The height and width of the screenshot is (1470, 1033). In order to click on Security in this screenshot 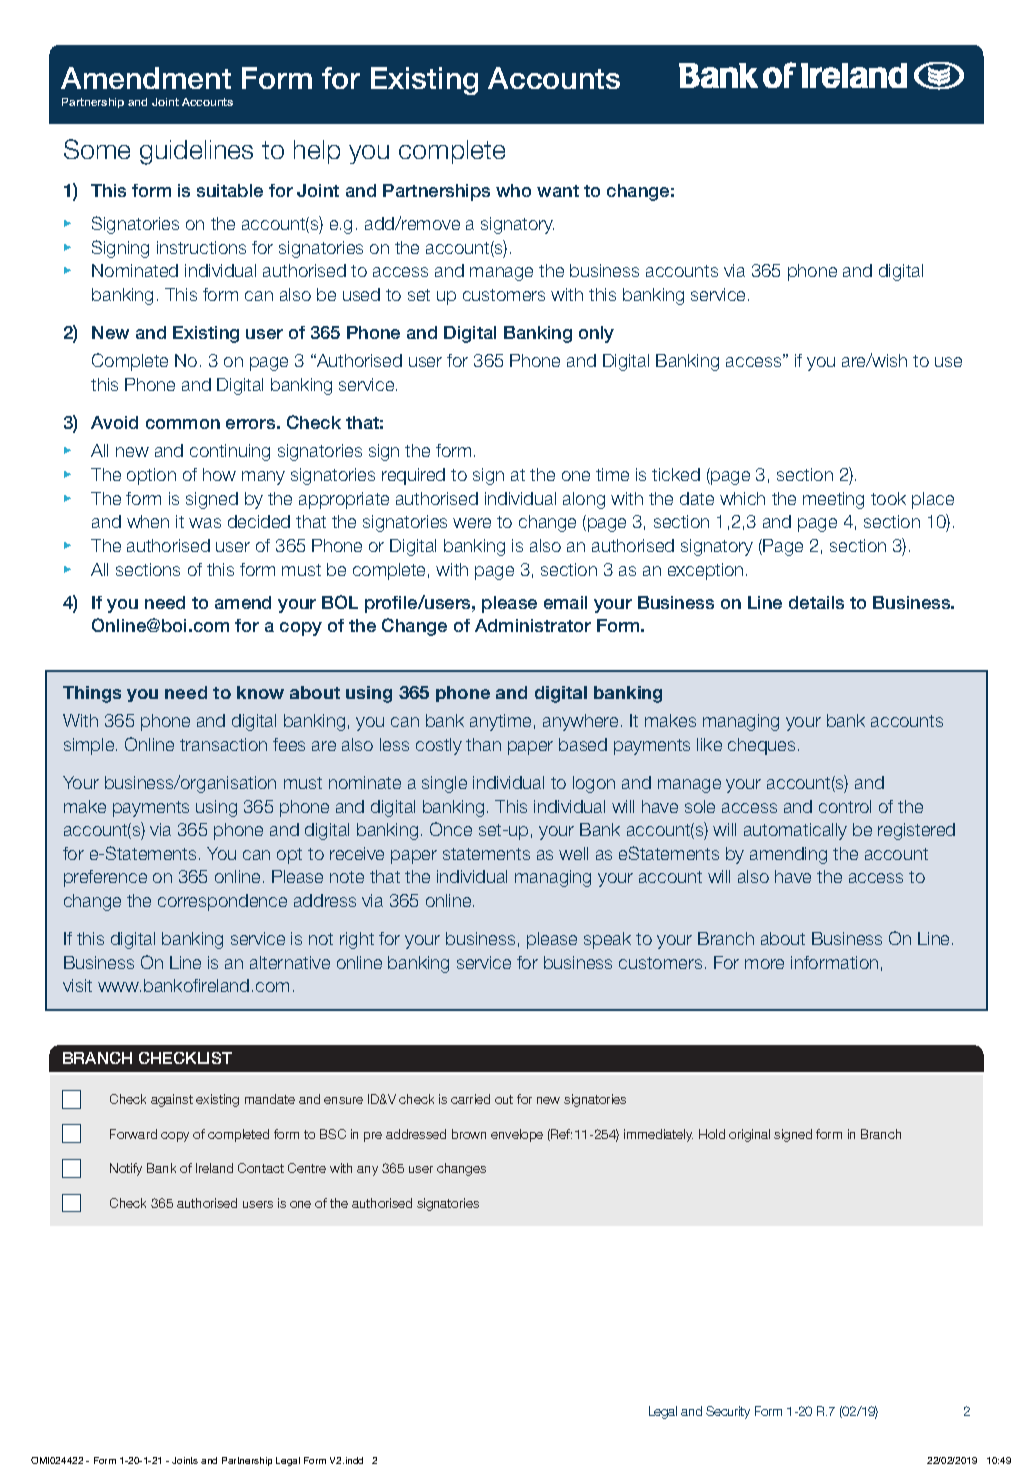, I will do `click(728, 1412)`.
